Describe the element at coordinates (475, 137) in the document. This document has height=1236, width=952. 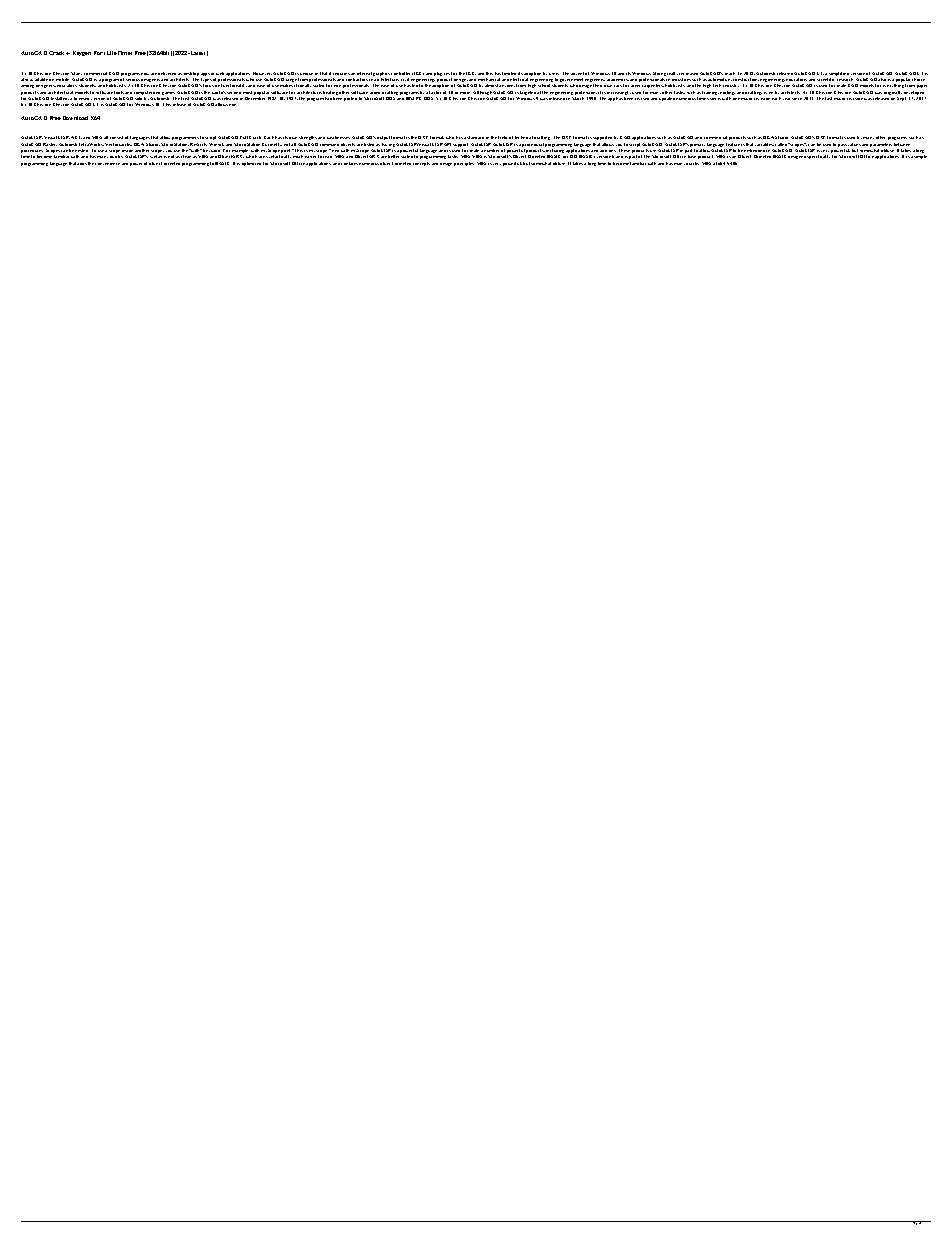
I see `standard` at that location.
